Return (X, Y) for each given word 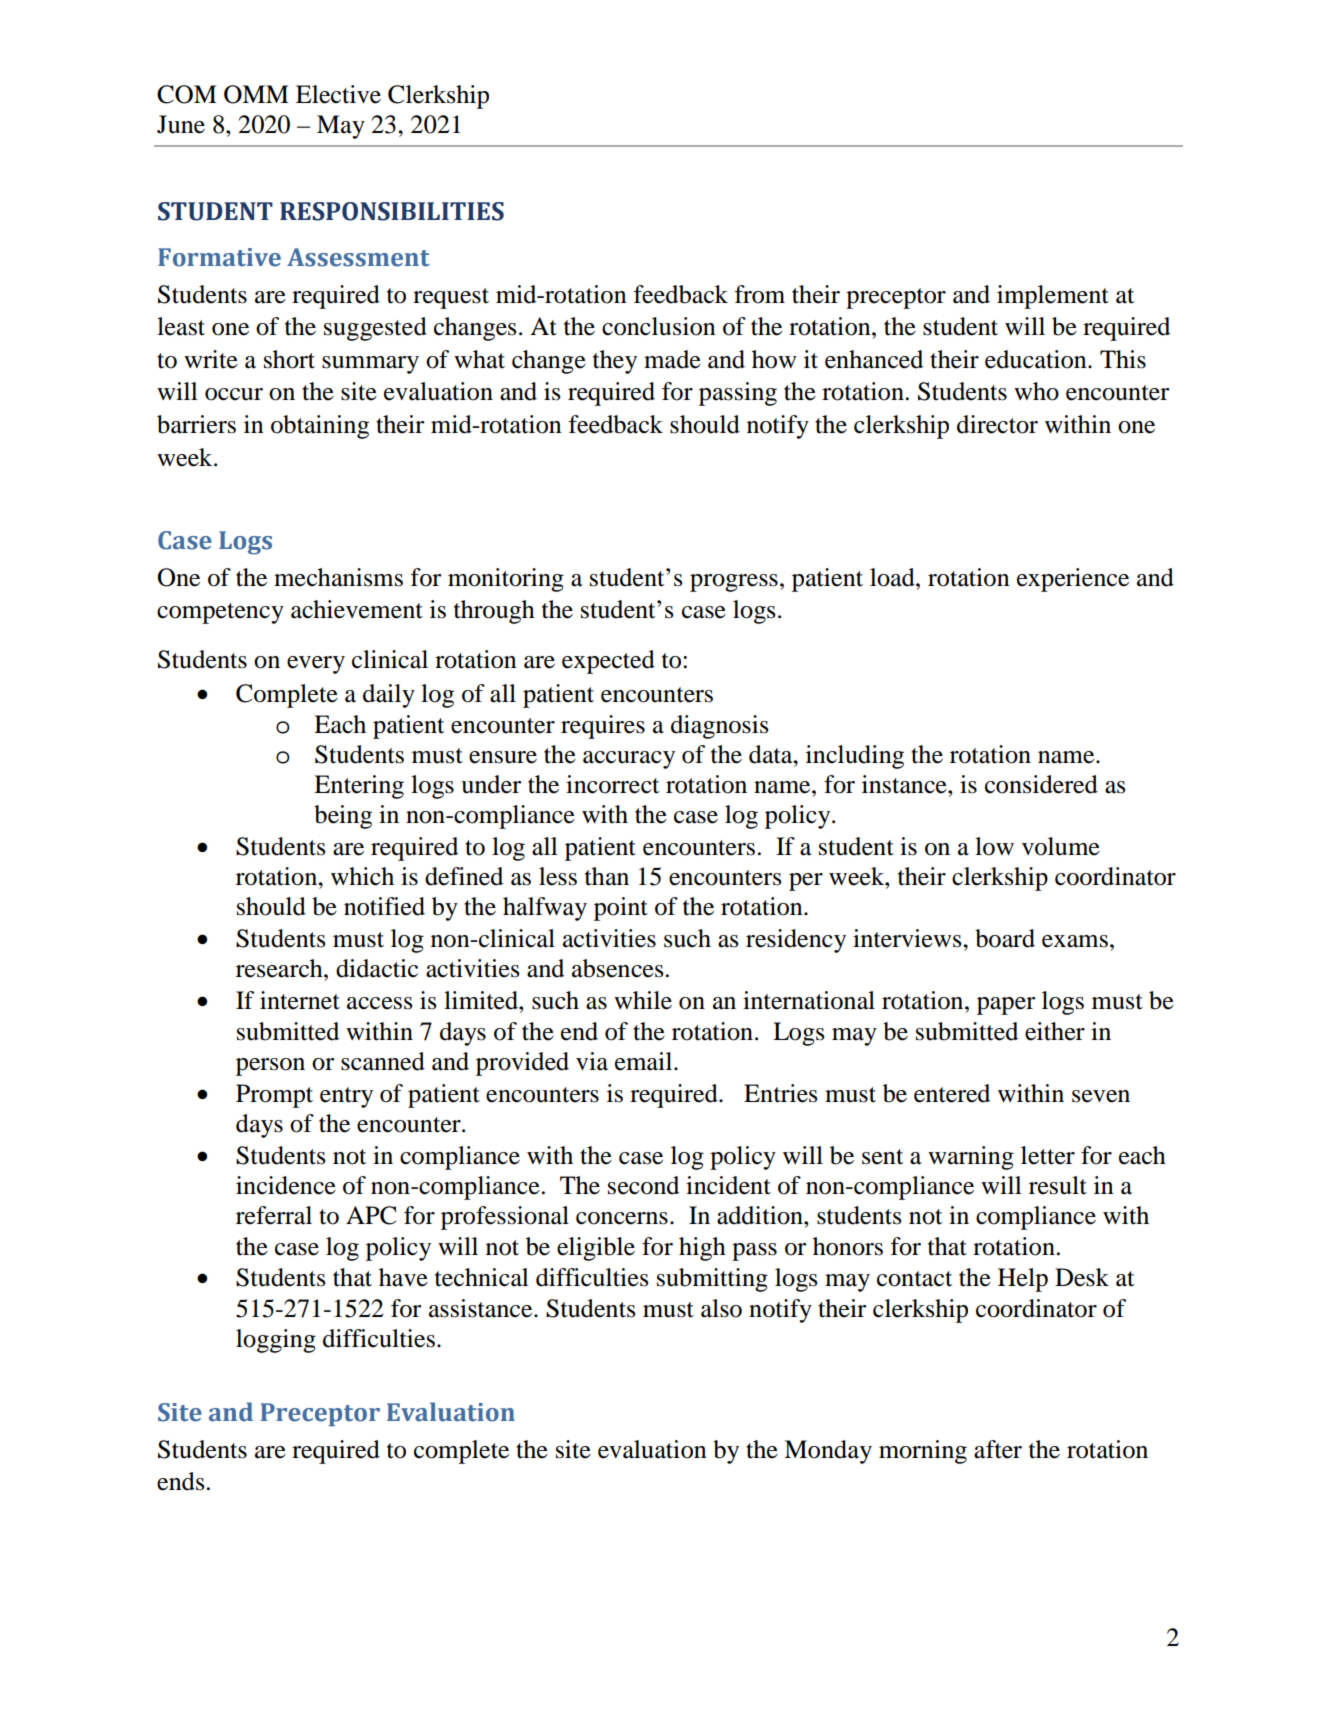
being (343, 817)
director (997, 424)
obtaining (320, 427)
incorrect (612, 784)
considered (1041, 784)
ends (180, 1481)
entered (952, 1093)
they (615, 362)
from (760, 294)
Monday (828, 1452)
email (645, 1061)
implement (1053, 297)
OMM (256, 94)
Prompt (274, 1096)
